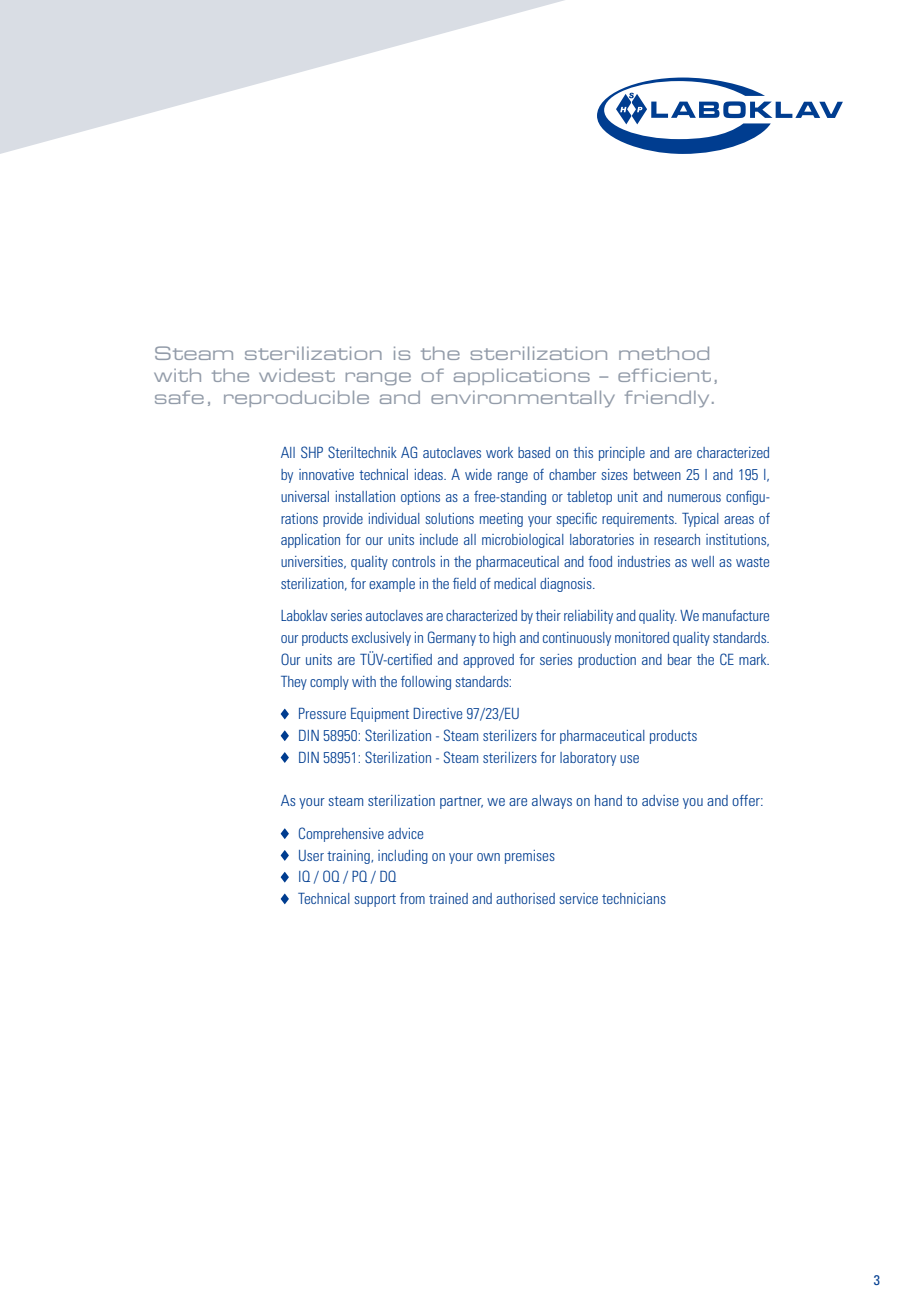 The image size is (924, 1308). I want to click on monitored, so click(642, 637).
